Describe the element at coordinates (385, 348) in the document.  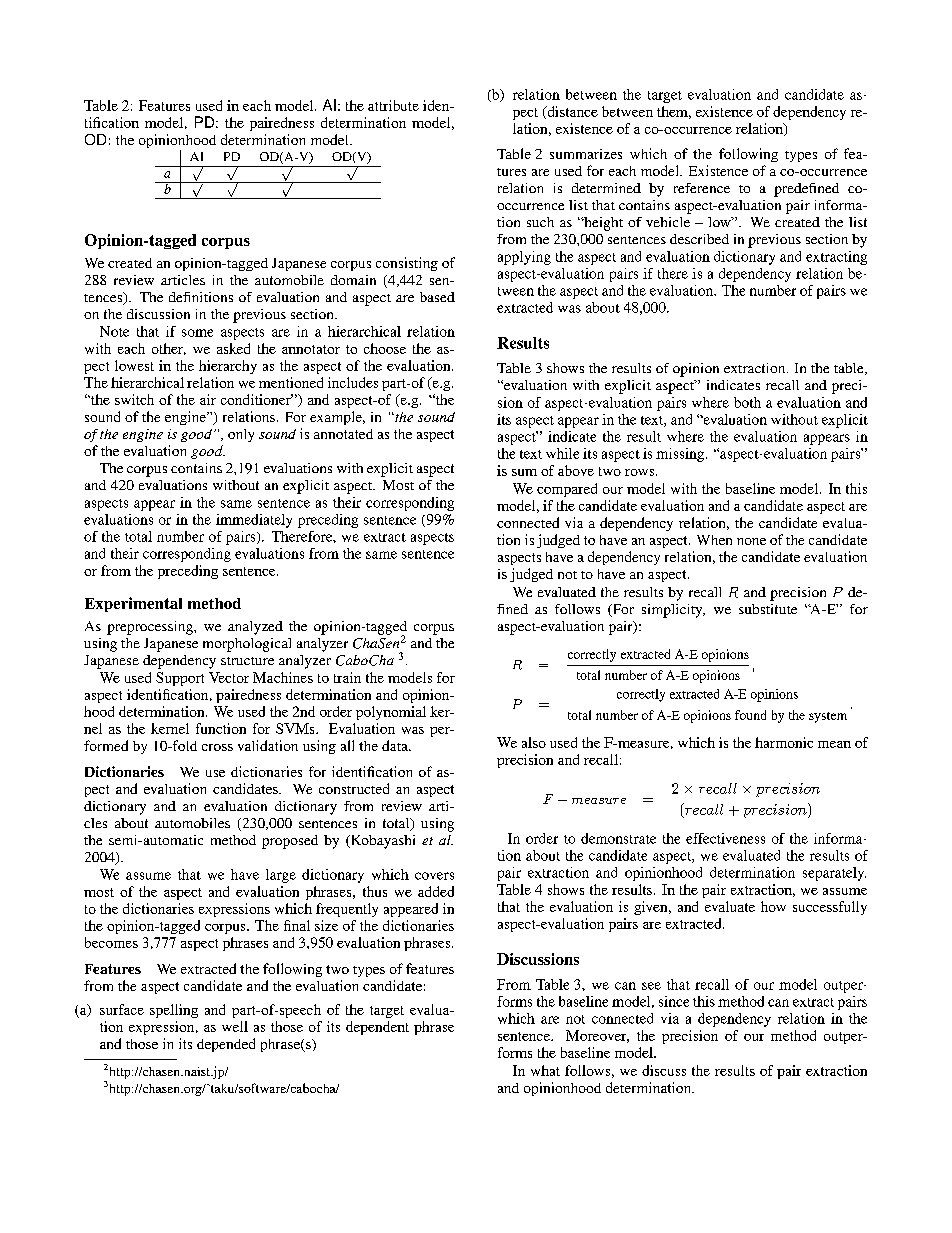
I see `choose` at that location.
